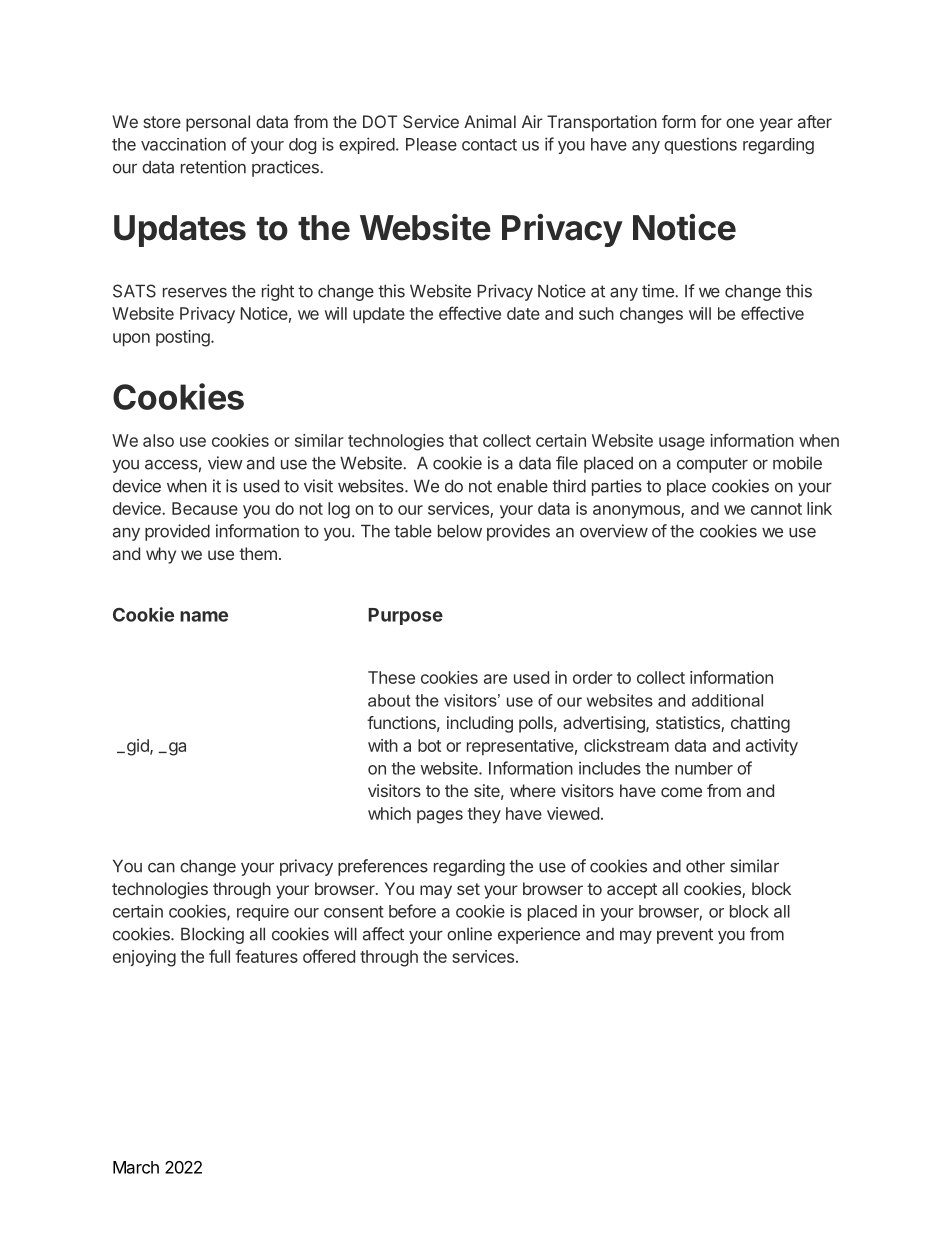  Describe the element at coordinates (489, 145) in the screenshot. I see `contact` at that location.
